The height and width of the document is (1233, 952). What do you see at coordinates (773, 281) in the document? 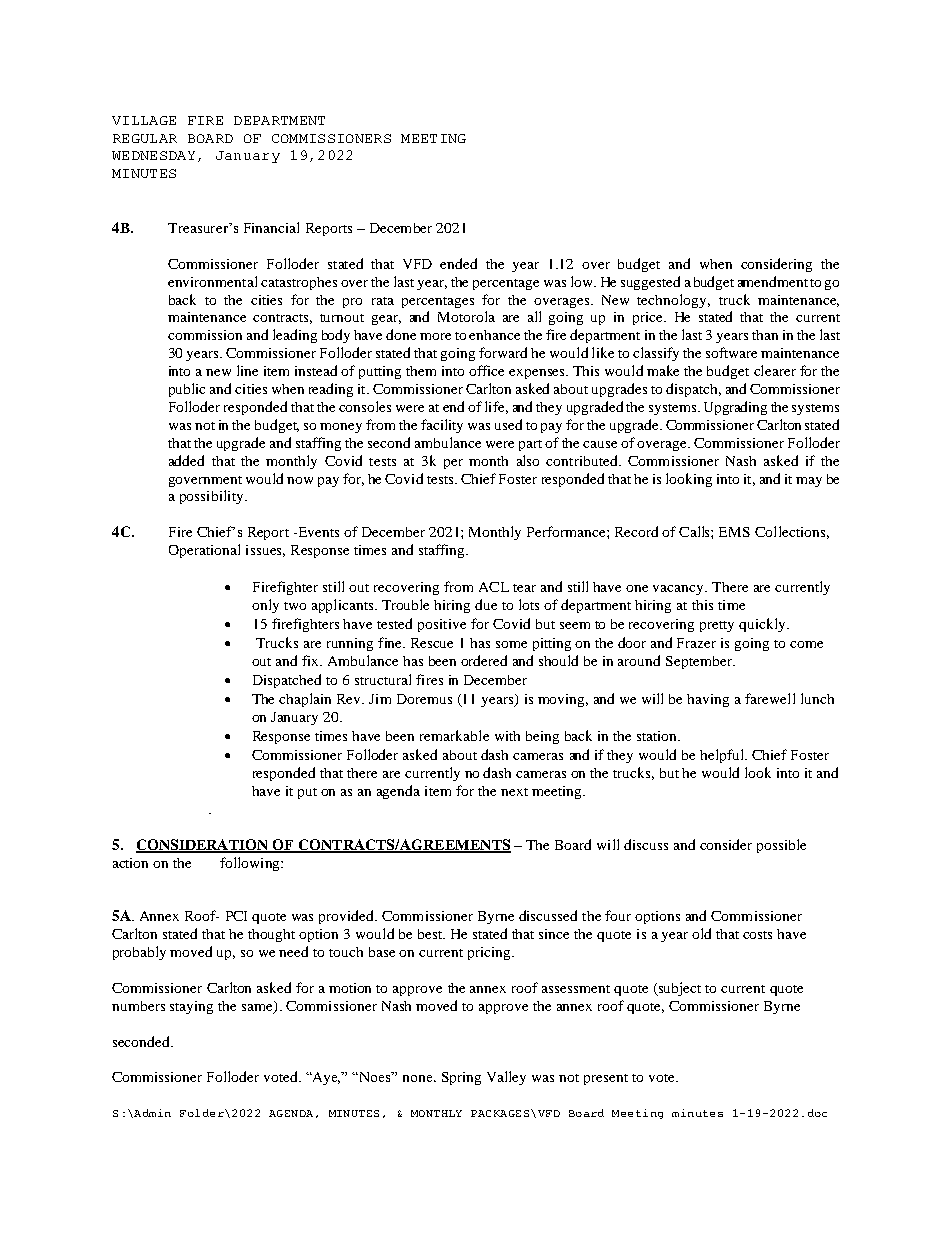
I see `amendment` at bounding box center [773, 281].
